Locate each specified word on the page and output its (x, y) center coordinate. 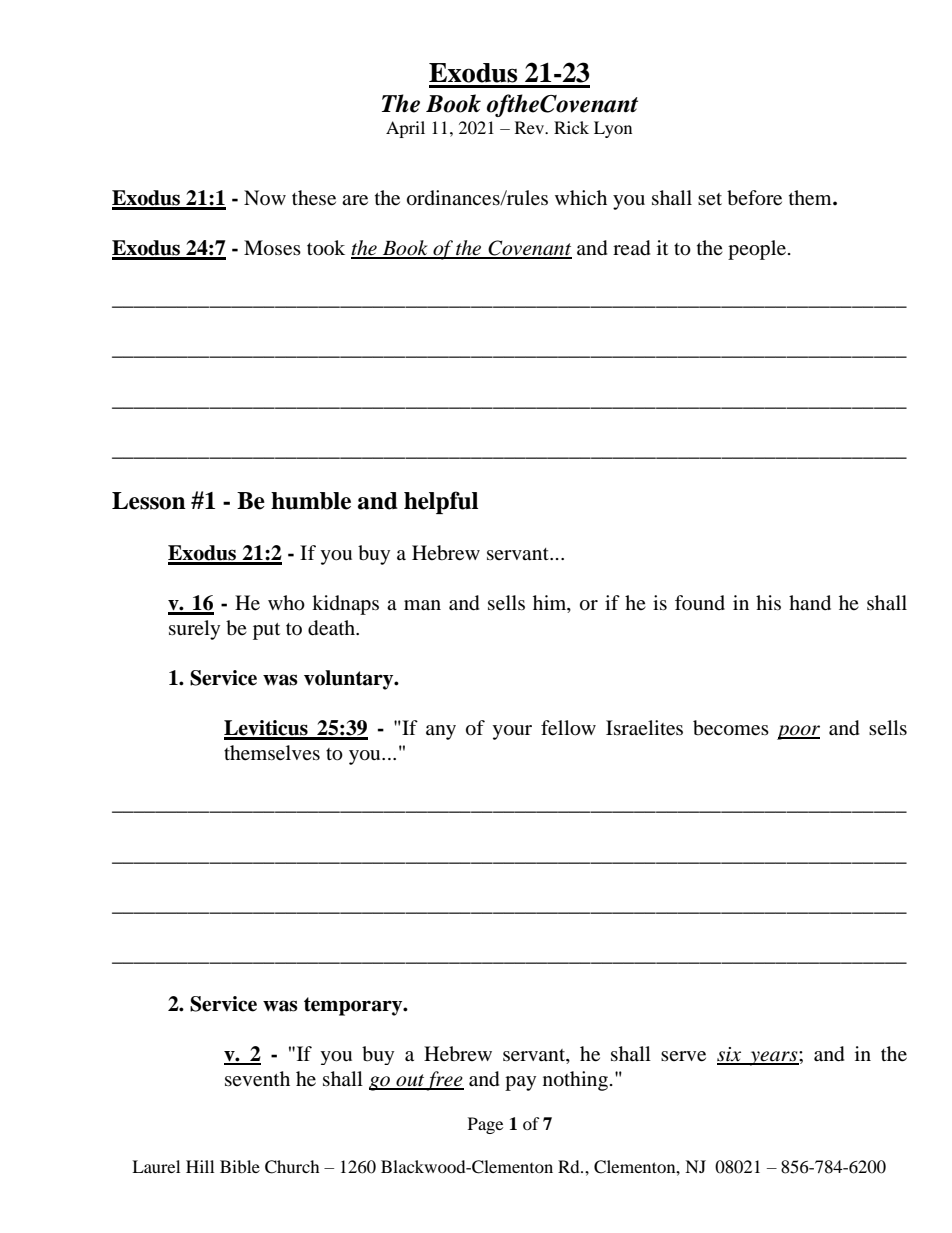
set (710, 199)
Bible (240, 1166)
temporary (354, 1006)
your (512, 732)
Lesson (149, 501)
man (422, 605)
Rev (531, 127)
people (757, 250)
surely (194, 630)
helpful (441, 502)
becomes (731, 728)
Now (265, 197)
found (700, 602)
